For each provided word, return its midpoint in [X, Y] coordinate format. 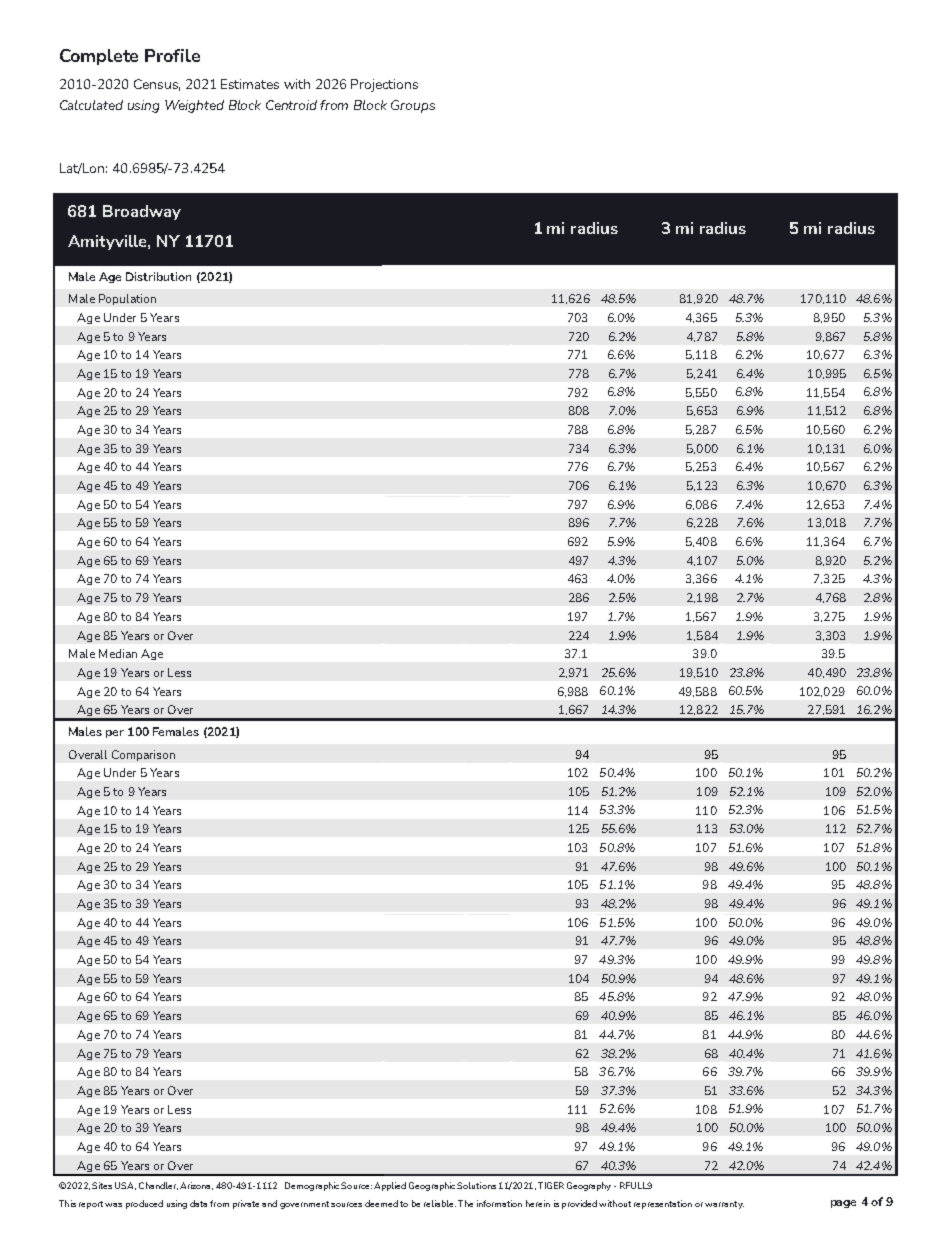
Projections [384, 85]
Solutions [476, 1185]
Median [118, 653]
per [115, 734]
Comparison [143, 755]
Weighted [194, 106]
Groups [413, 106]
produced [144, 1204]
